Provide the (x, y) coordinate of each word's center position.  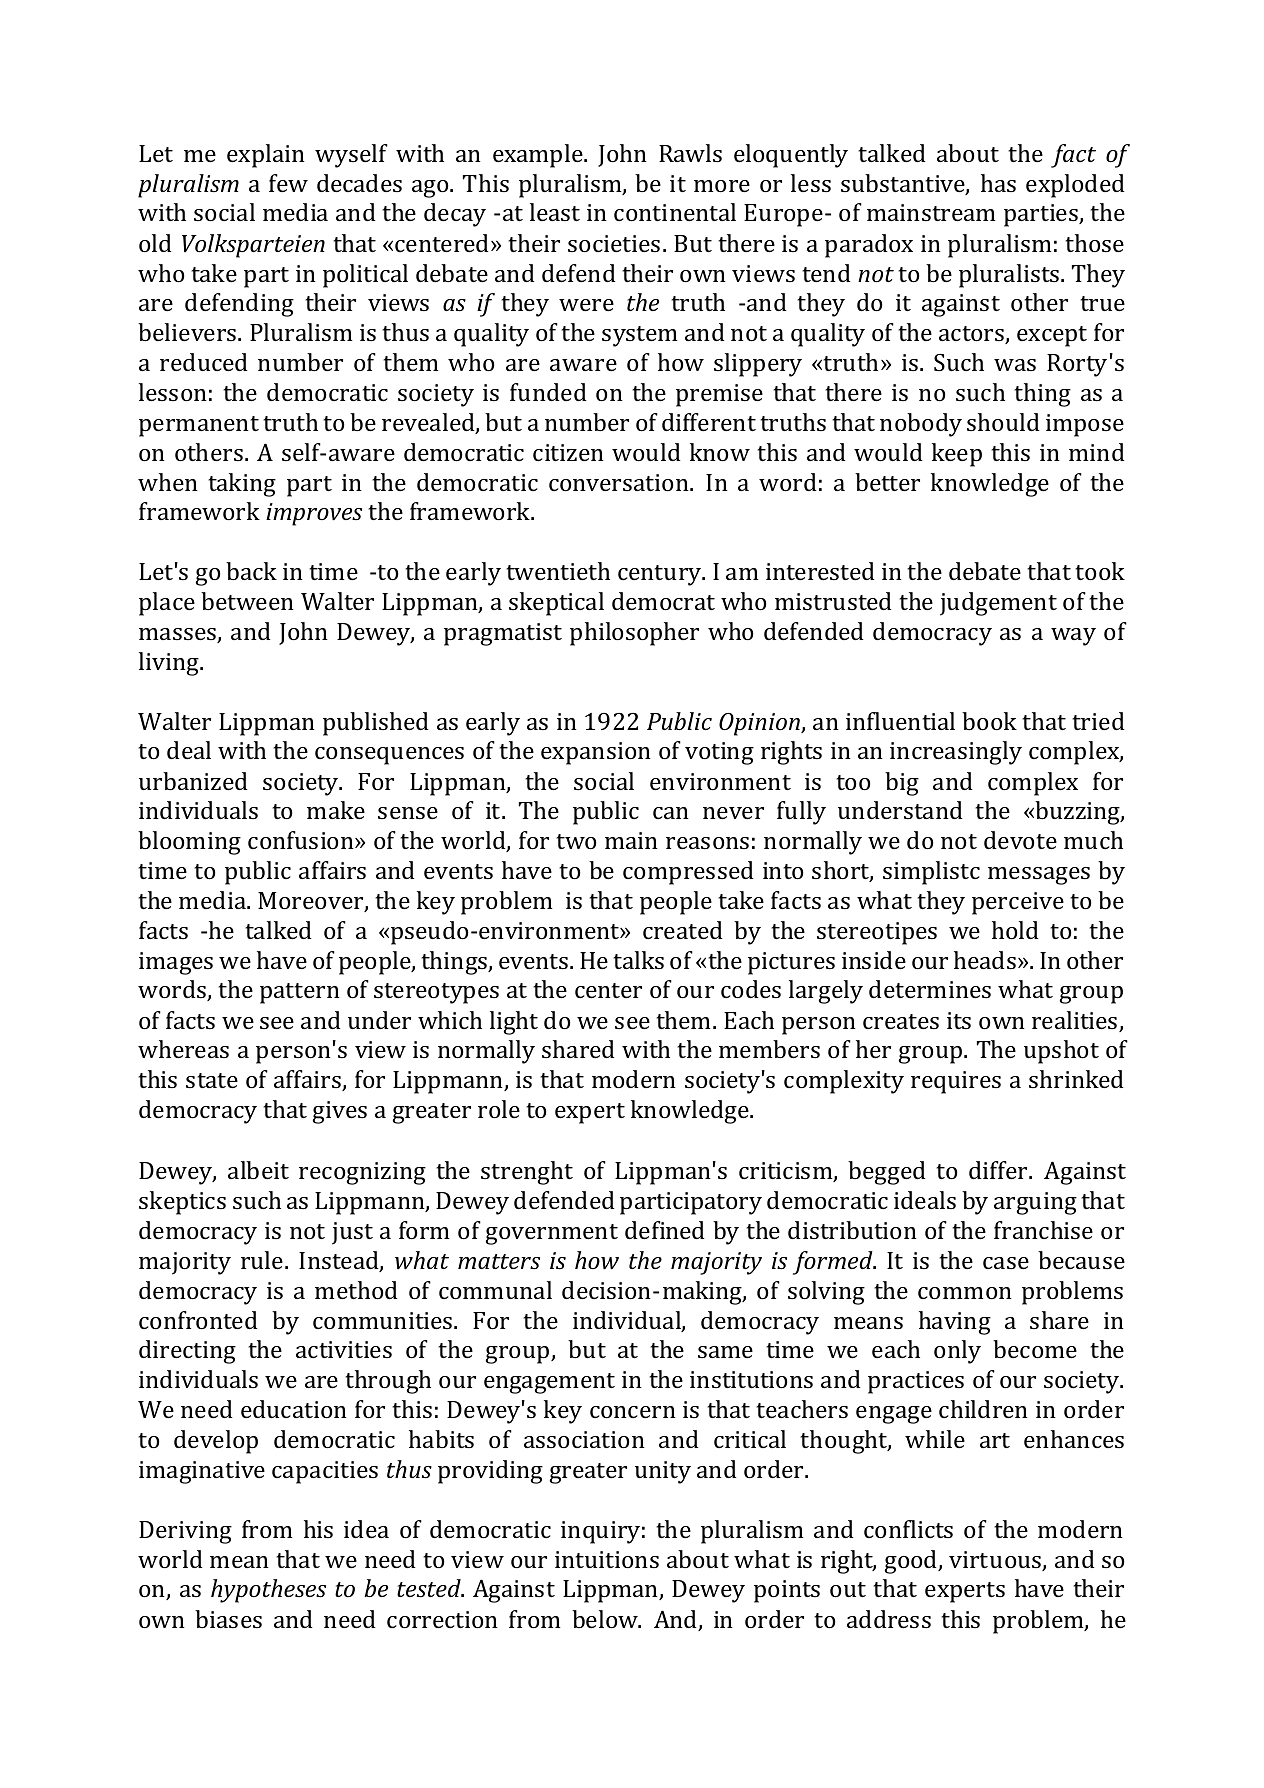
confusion (302, 840)
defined (665, 1230)
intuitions (607, 1559)
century (661, 575)
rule (263, 1260)
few (288, 183)
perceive (1018, 903)
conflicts (908, 1529)
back (251, 571)
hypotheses (268, 1591)
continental (675, 212)
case (1006, 1263)
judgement (998, 604)
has (998, 183)
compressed (688, 873)
